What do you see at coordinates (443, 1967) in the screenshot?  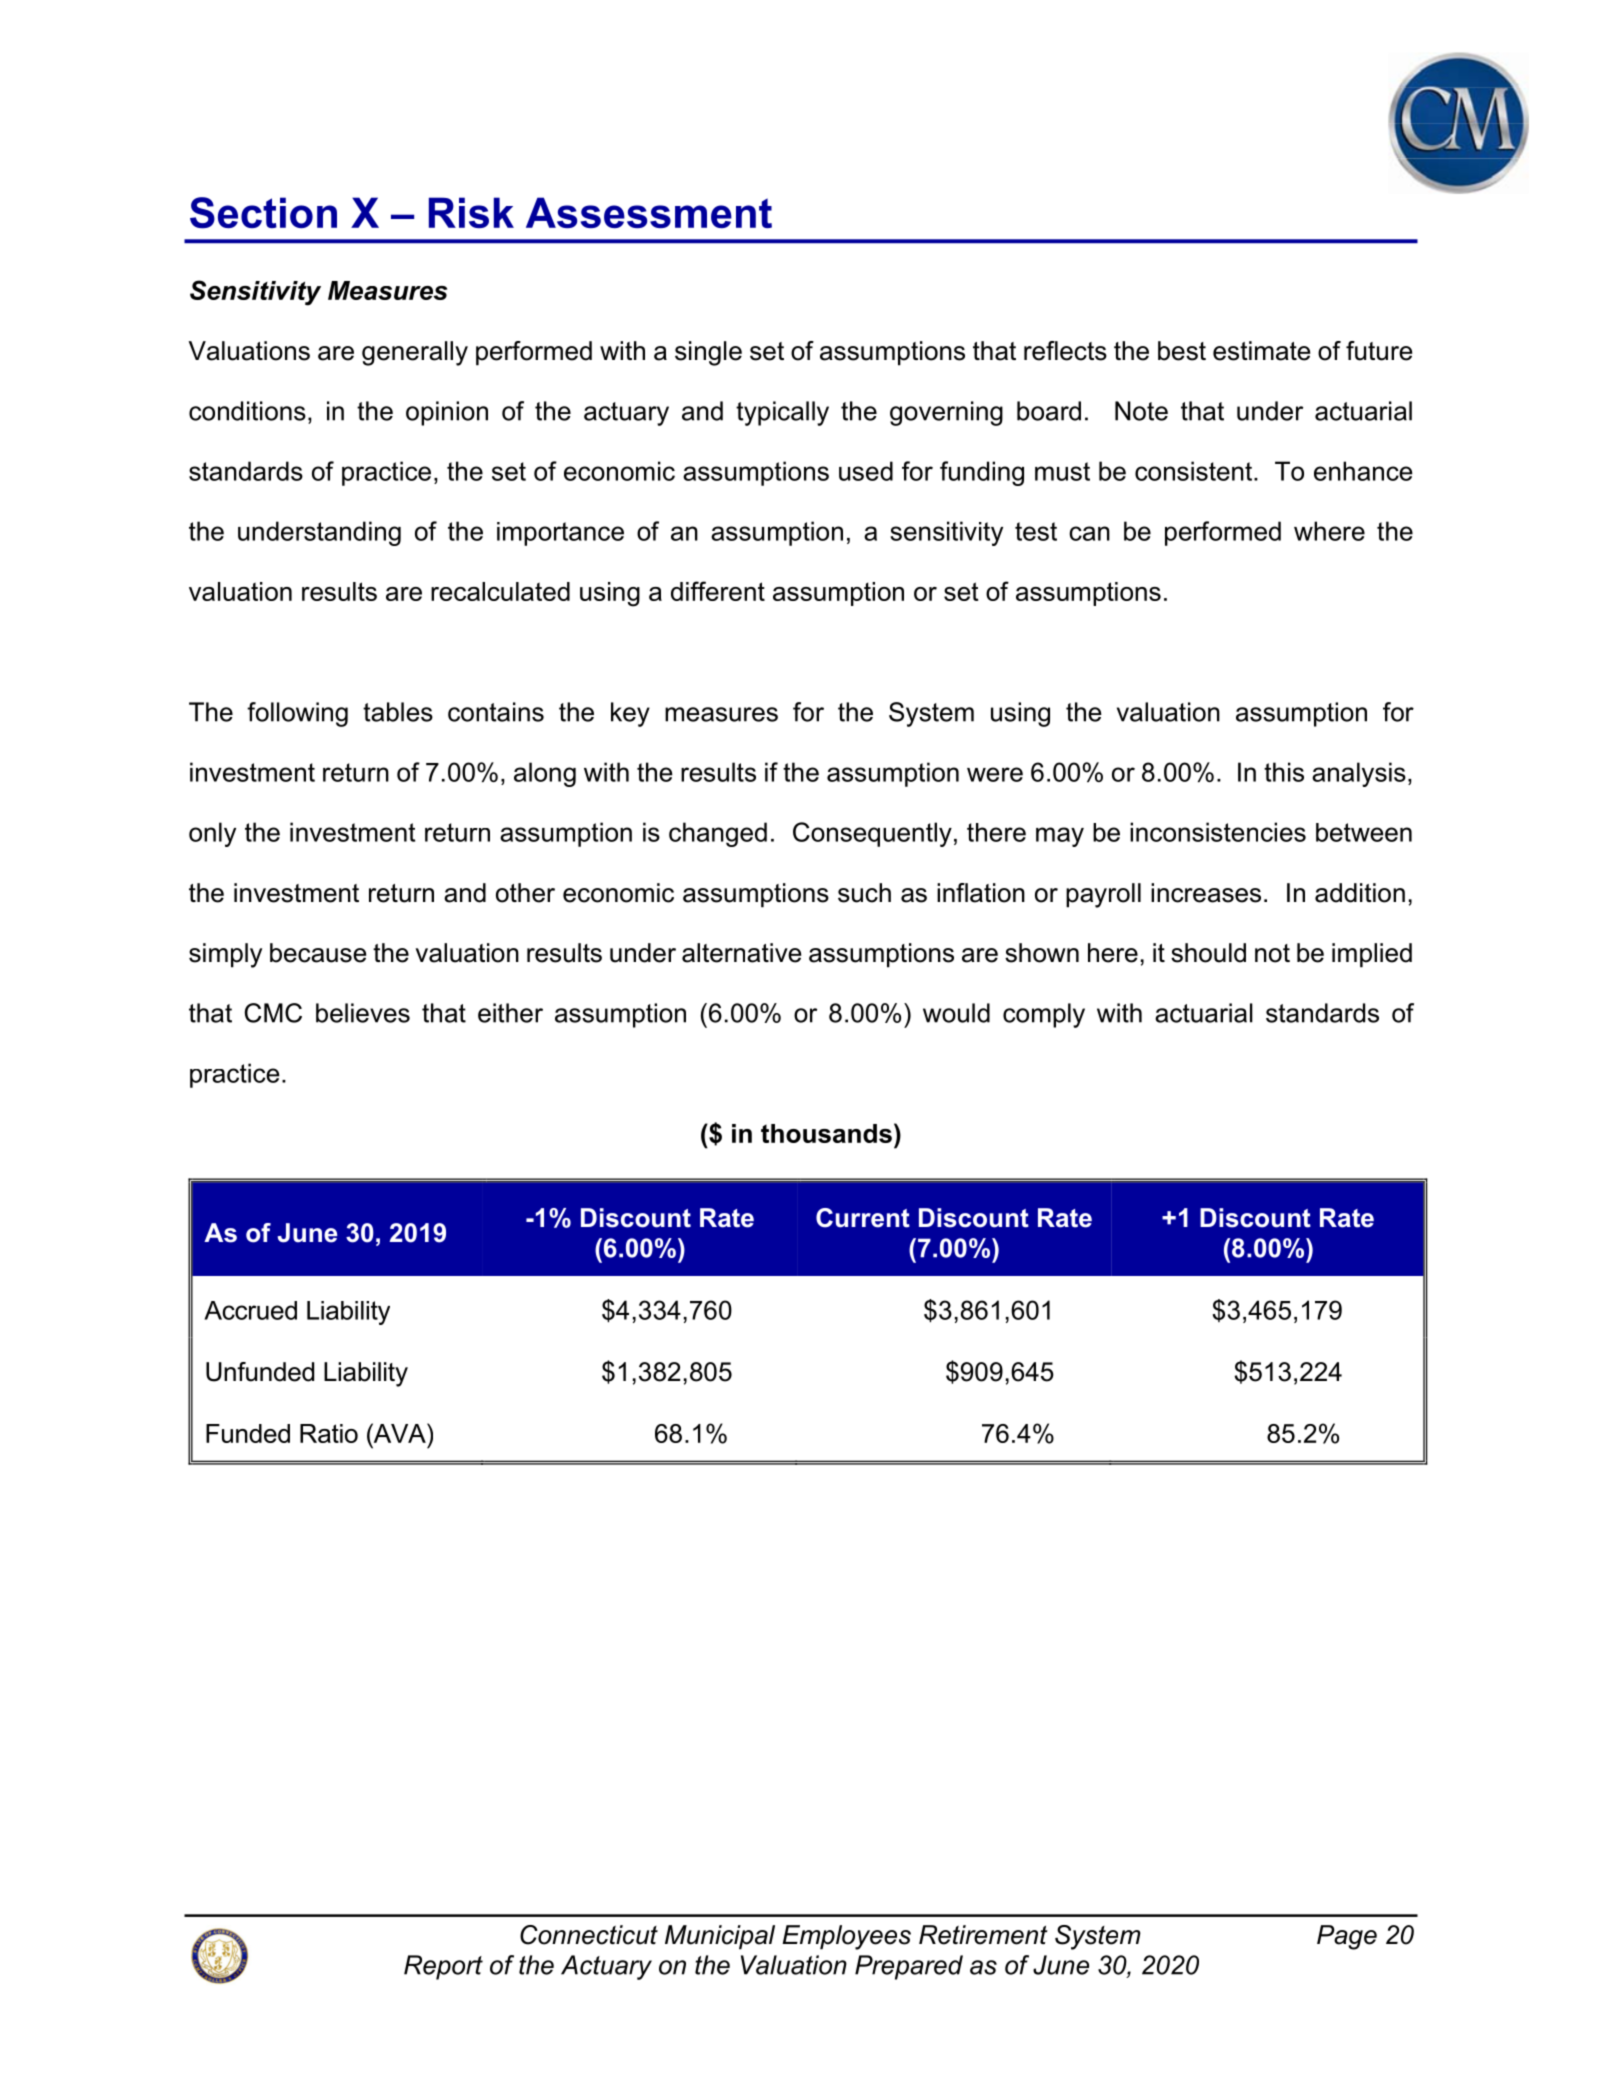 I see `Report` at bounding box center [443, 1967].
